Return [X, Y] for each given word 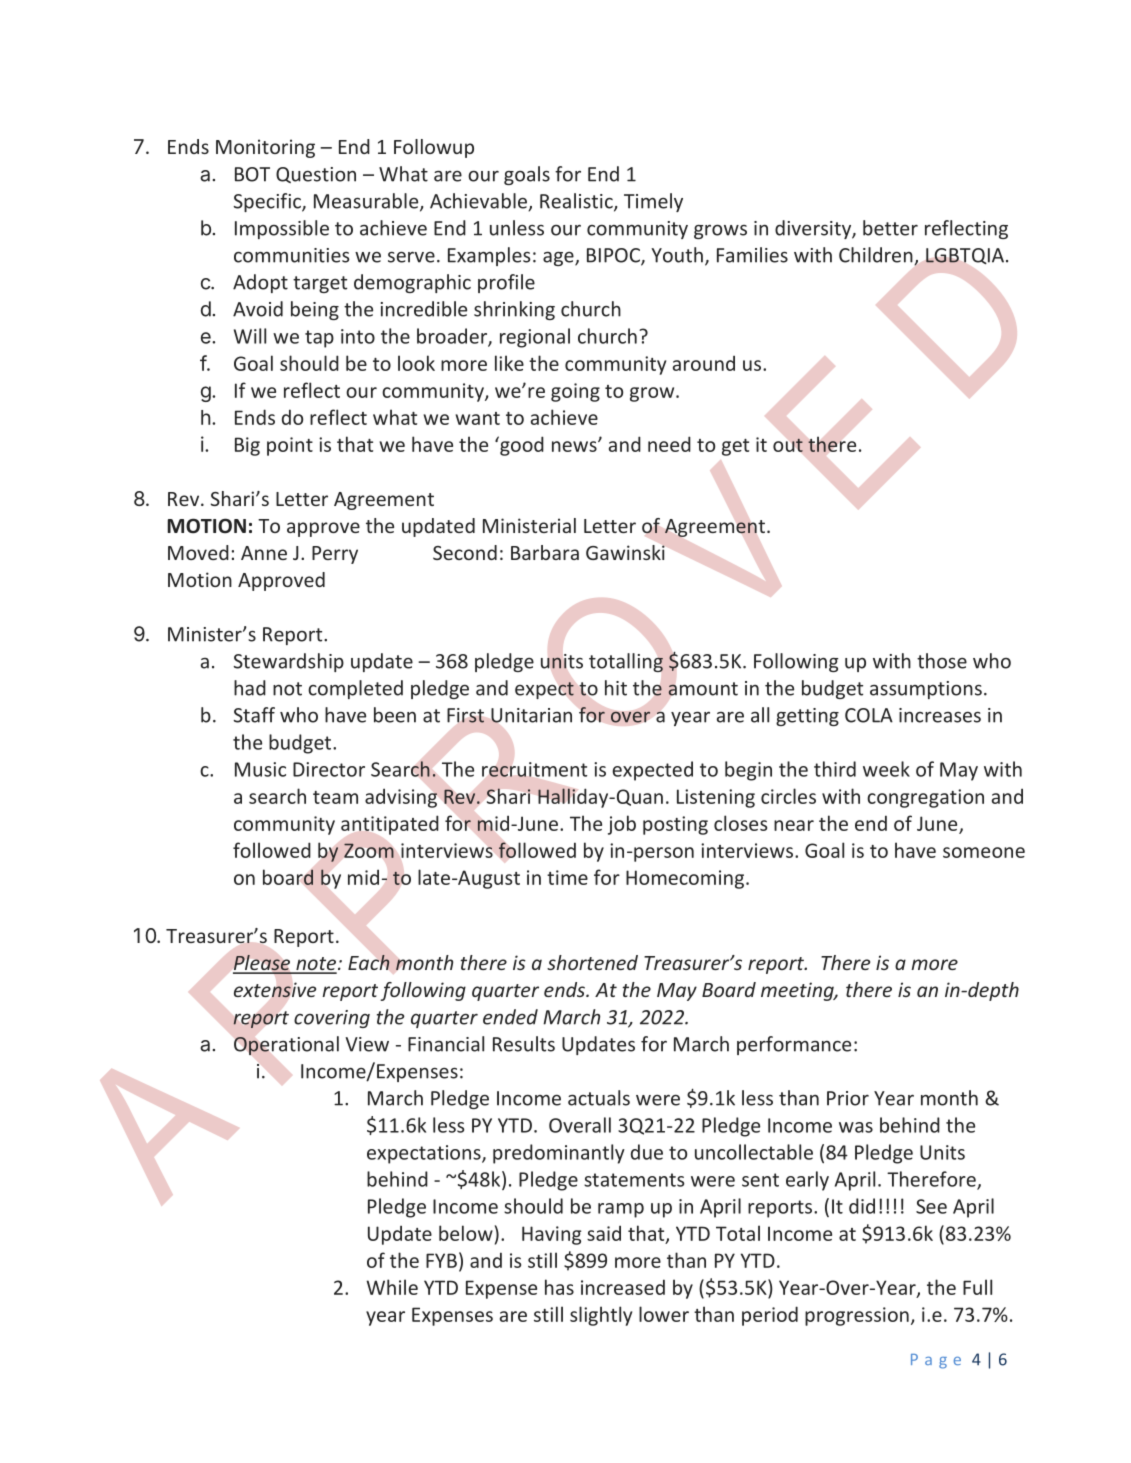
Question [316, 175]
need [669, 444]
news [575, 446]
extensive [275, 990]
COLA [869, 715]
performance [794, 1045]
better [890, 228]
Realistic [577, 202]
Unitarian [531, 715]
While [392, 1287]
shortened [592, 962]
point [290, 446]
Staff [254, 715]
